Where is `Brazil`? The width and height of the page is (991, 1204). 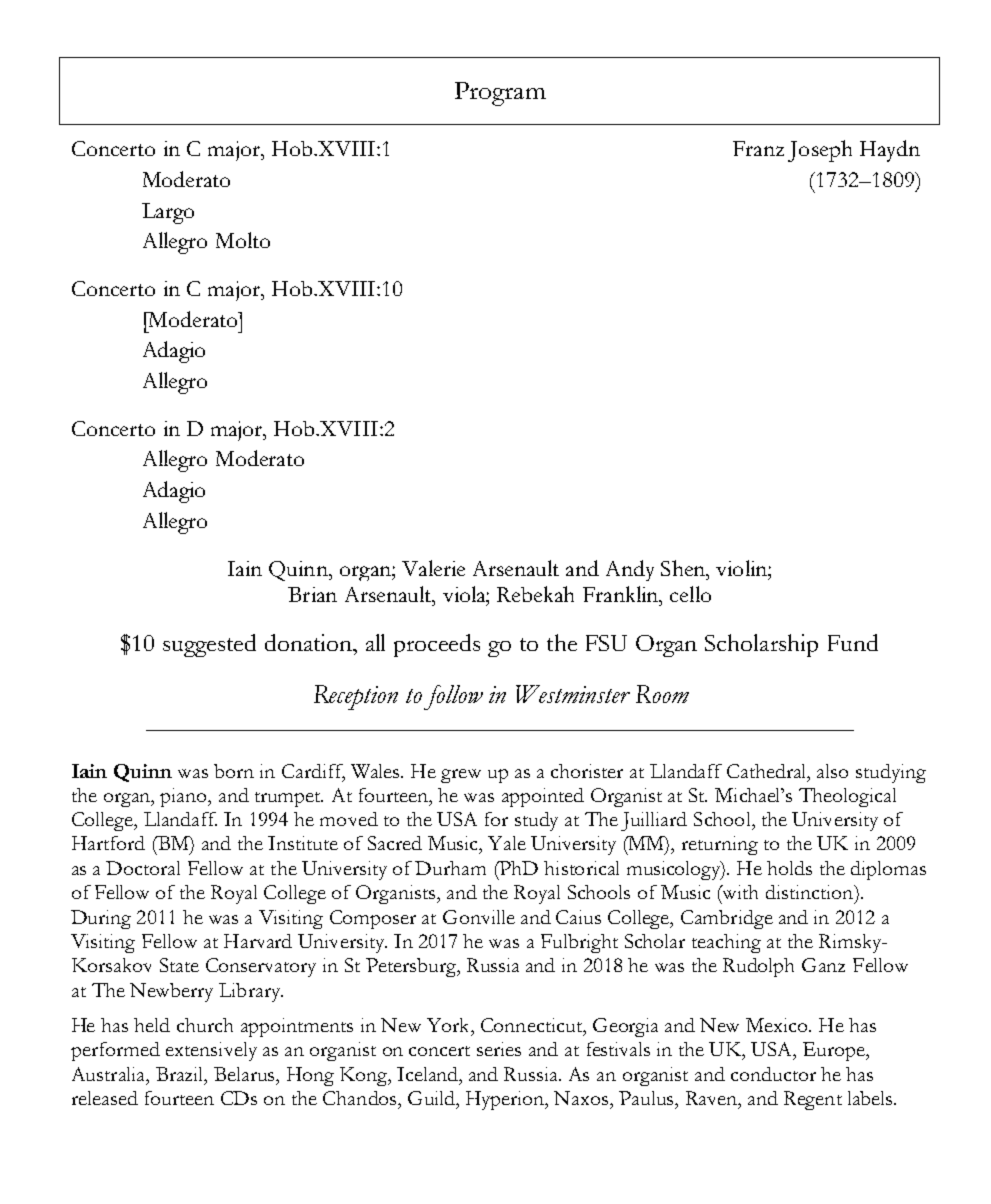
Brazil is located at coordinates (181, 1074).
